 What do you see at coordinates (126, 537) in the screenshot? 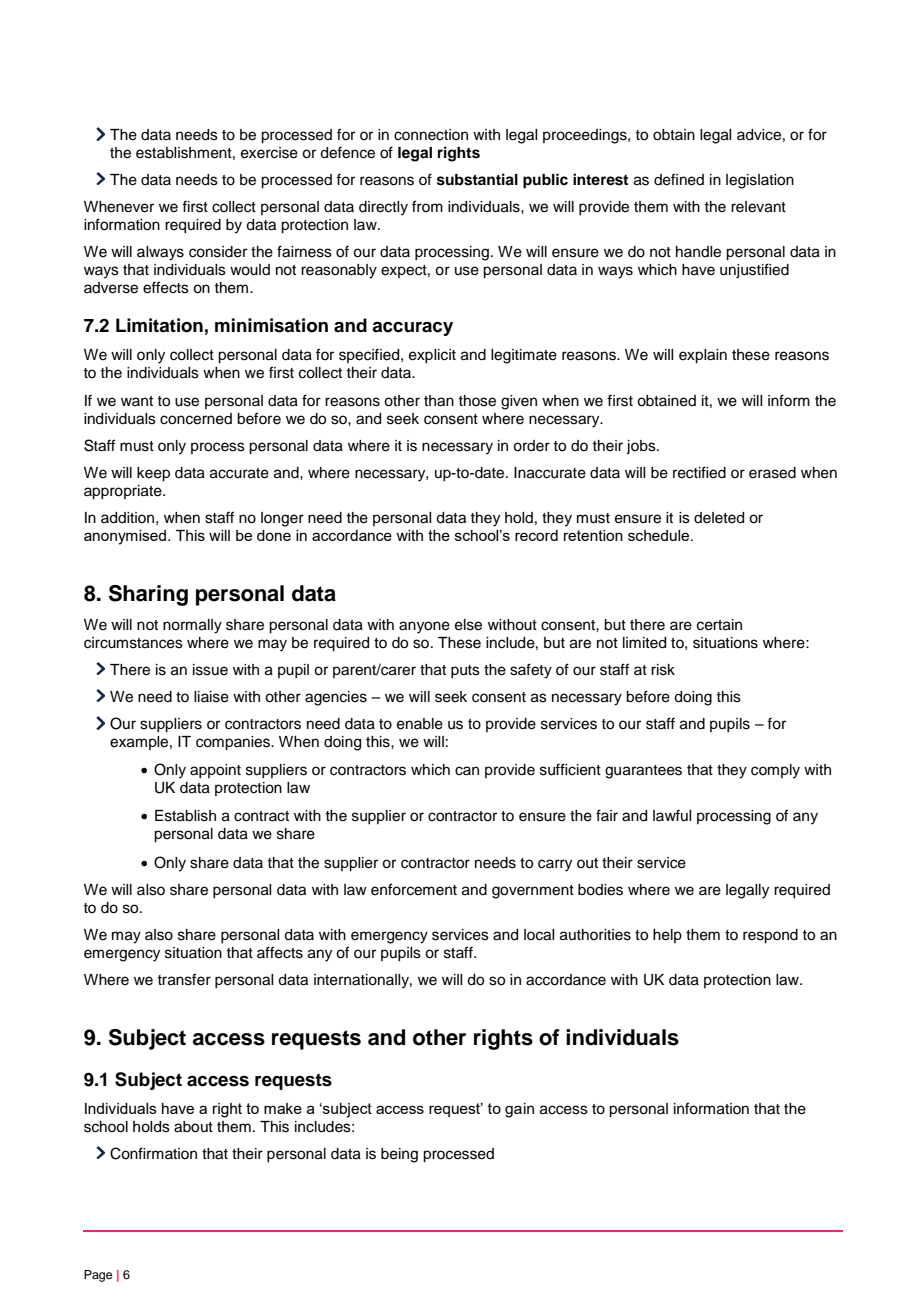
I see `anonymised` at bounding box center [126, 537].
